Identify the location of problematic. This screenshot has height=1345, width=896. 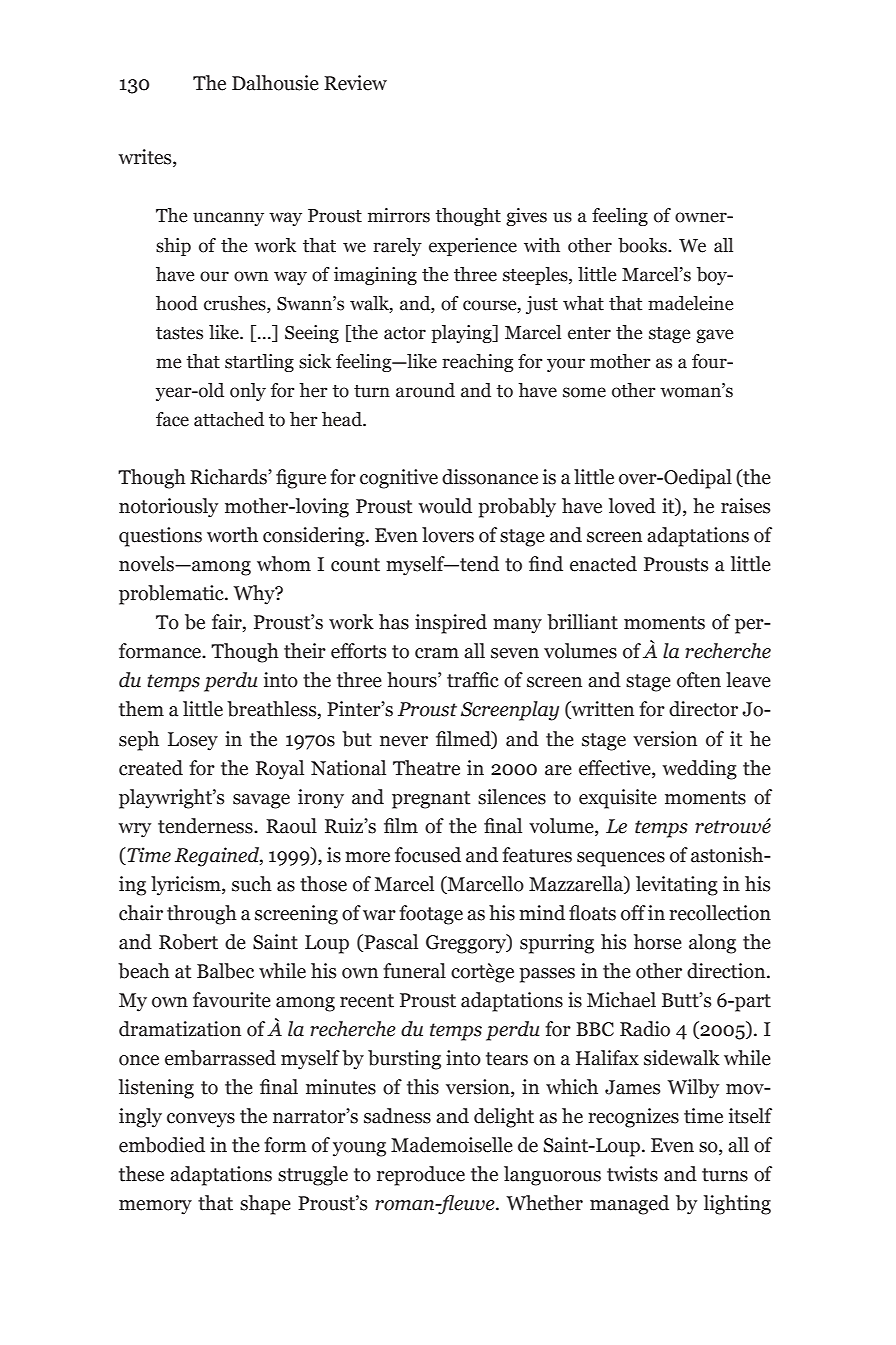
(172, 595).
